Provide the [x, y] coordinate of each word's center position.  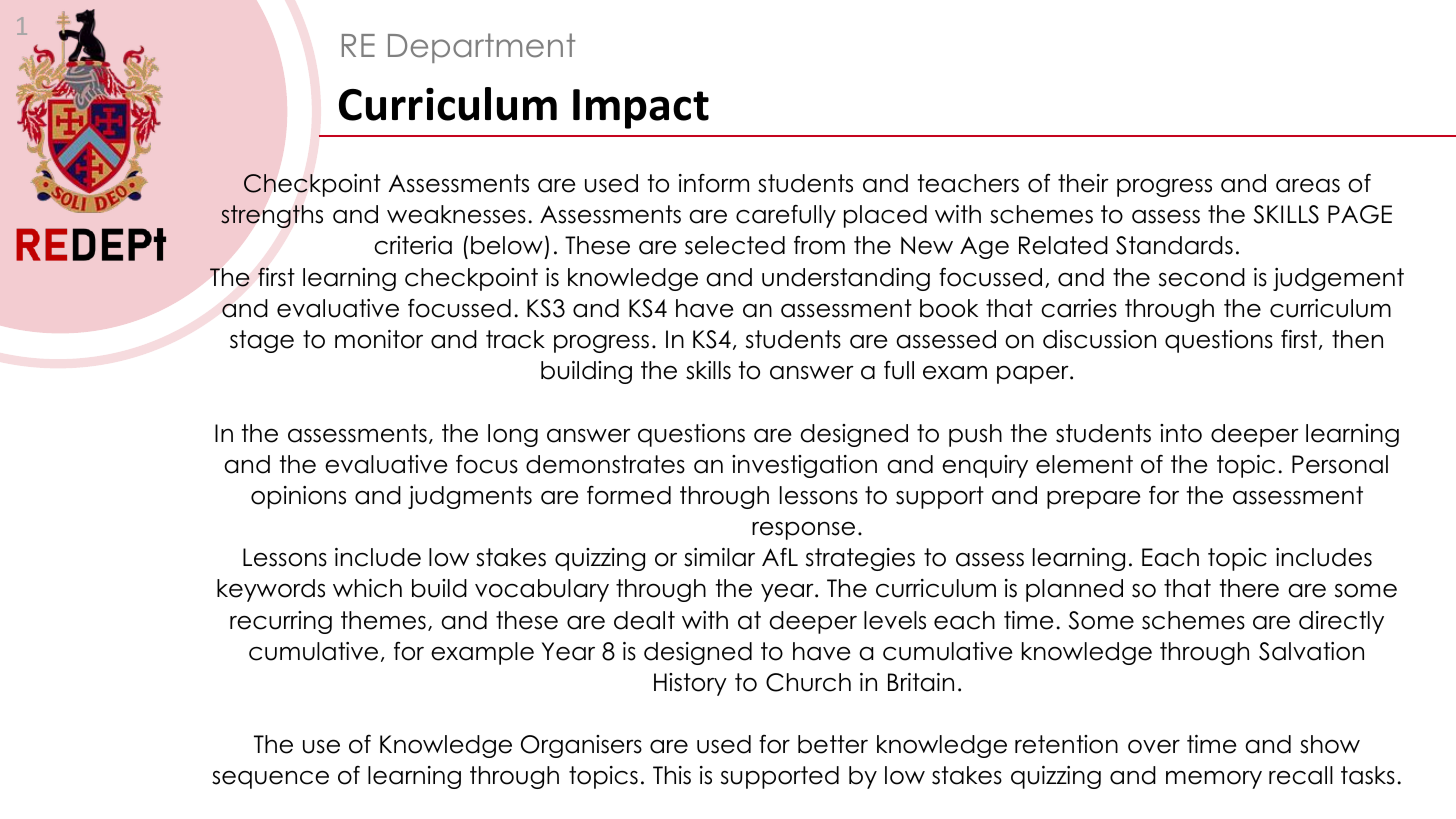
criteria [413, 245]
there [1249, 588]
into [1181, 433]
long [513, 435]
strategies [860, 559]
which [367, 588]
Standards [1174, 245]
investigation [804, 466]
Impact [641, 109]
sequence [270, 780]
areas [1308, 186]
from [819, 245]
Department [481, 48]
